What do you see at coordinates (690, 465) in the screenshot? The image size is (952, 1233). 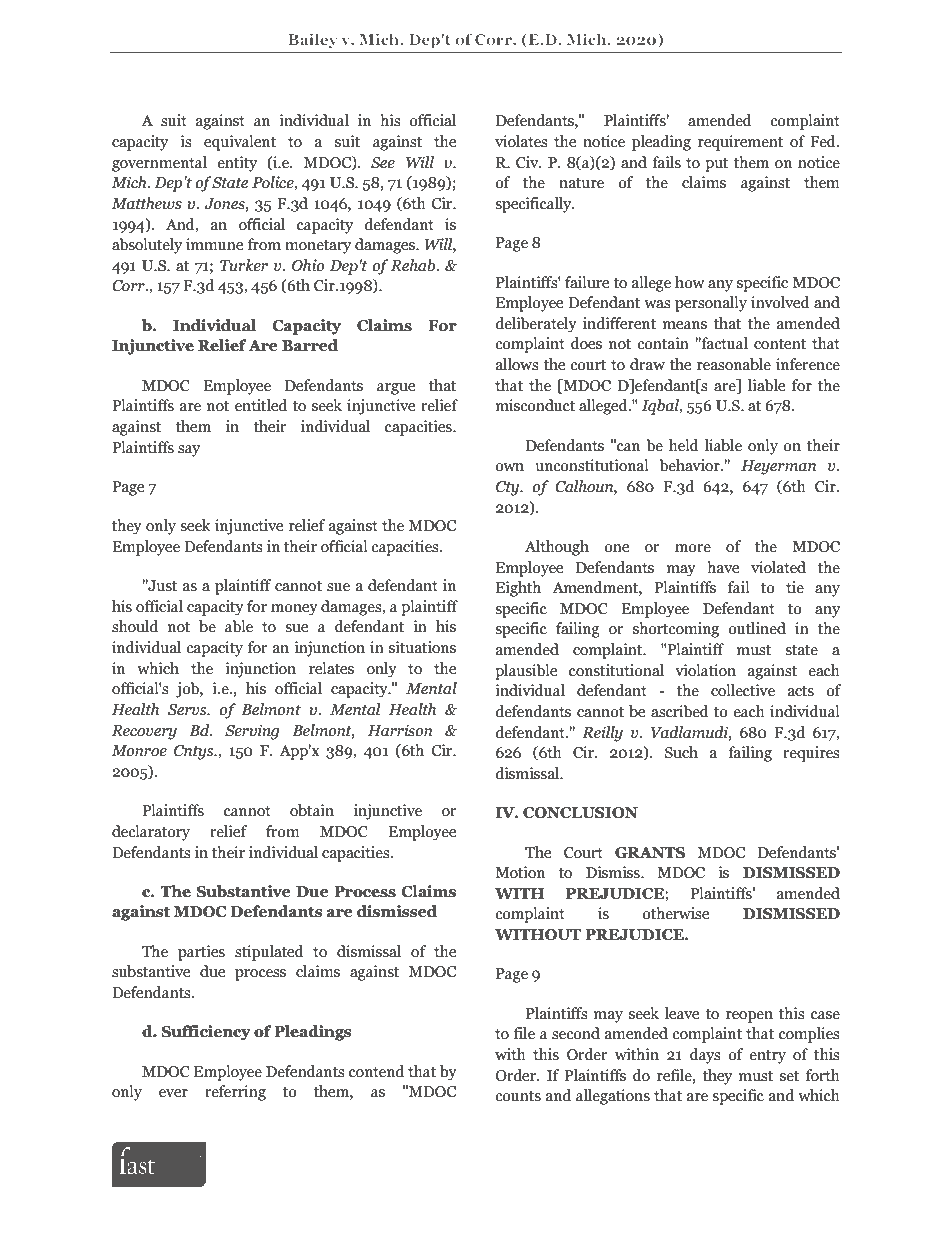 I see `behavior` at bounding box center [690, 465].
